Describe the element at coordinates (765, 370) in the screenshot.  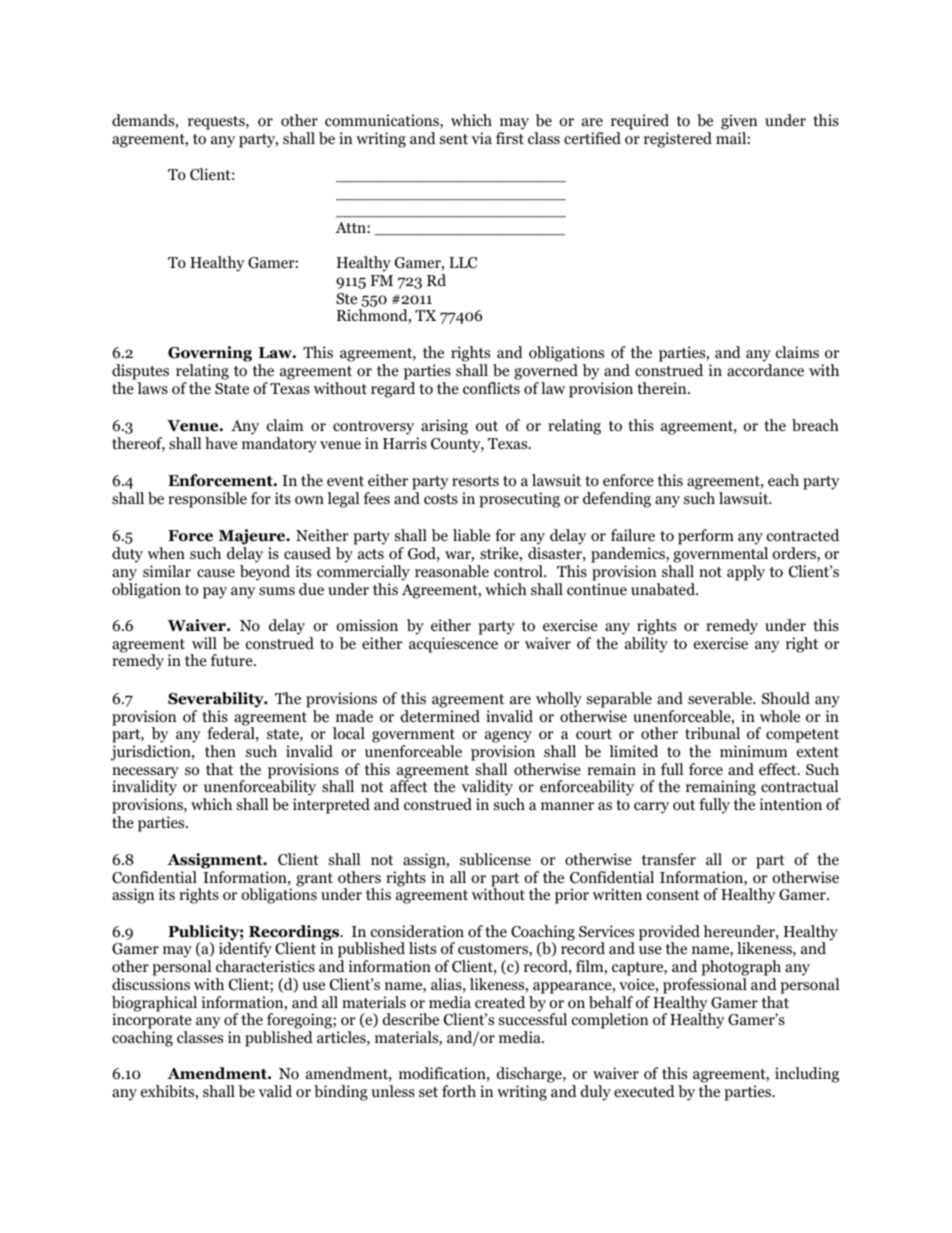
I see `accordance` at that location.
